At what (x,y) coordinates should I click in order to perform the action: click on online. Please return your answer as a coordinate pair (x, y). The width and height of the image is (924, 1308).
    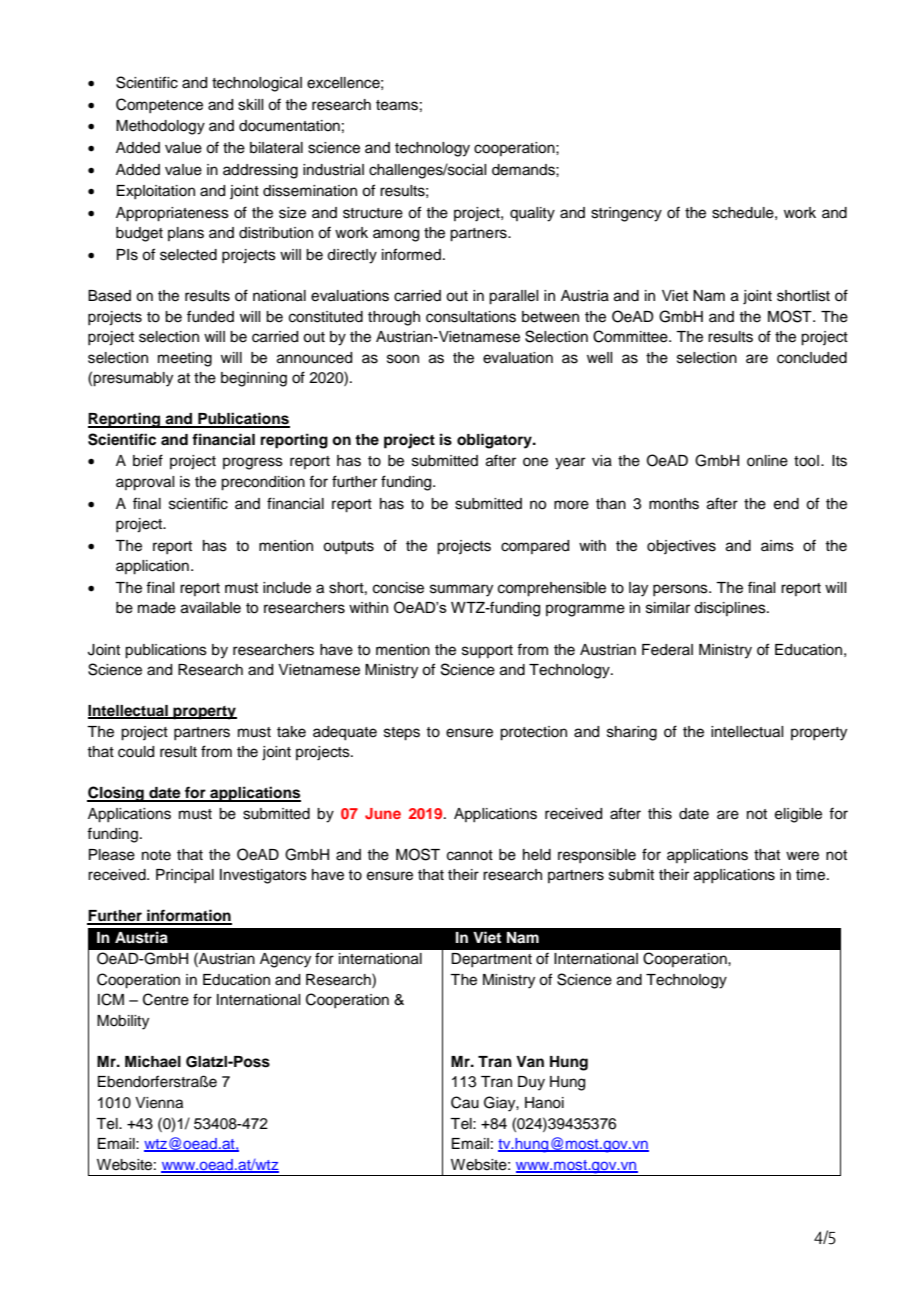
    Looking at the image, I should click on (767, 461).
